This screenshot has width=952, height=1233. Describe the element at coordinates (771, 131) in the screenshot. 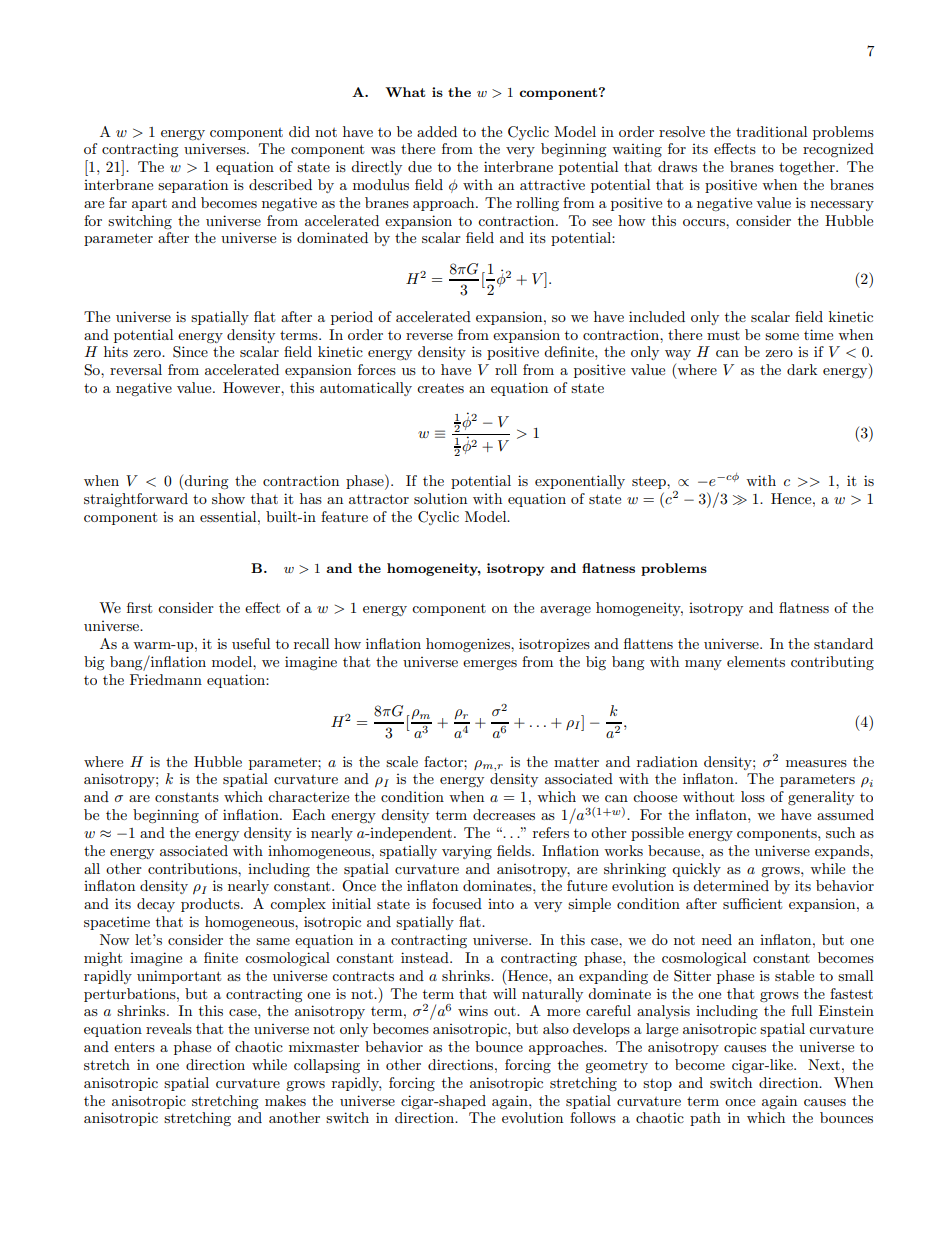

I see `traditional` at that location.
